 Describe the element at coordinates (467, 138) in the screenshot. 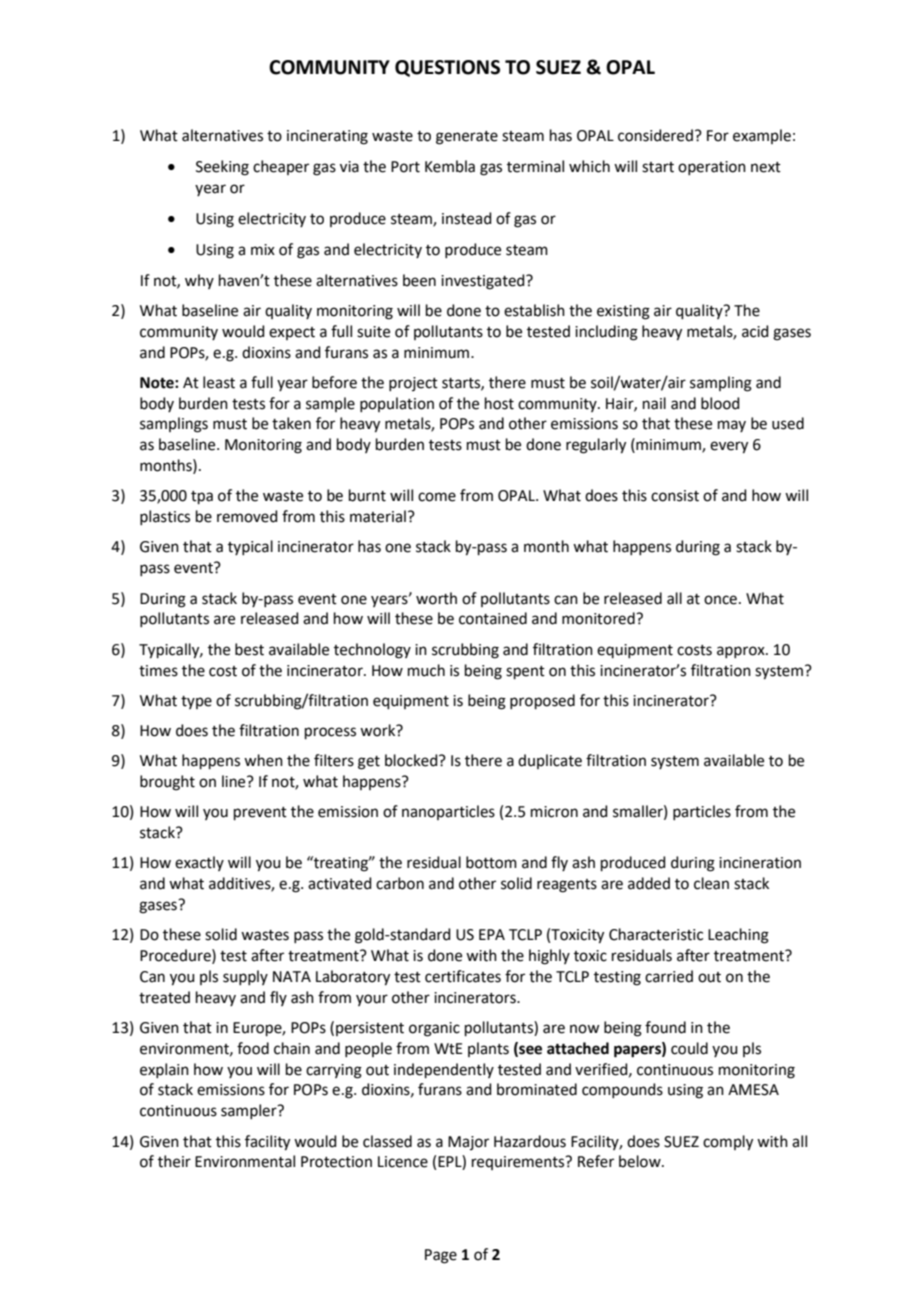

I see `generate` at that location.
